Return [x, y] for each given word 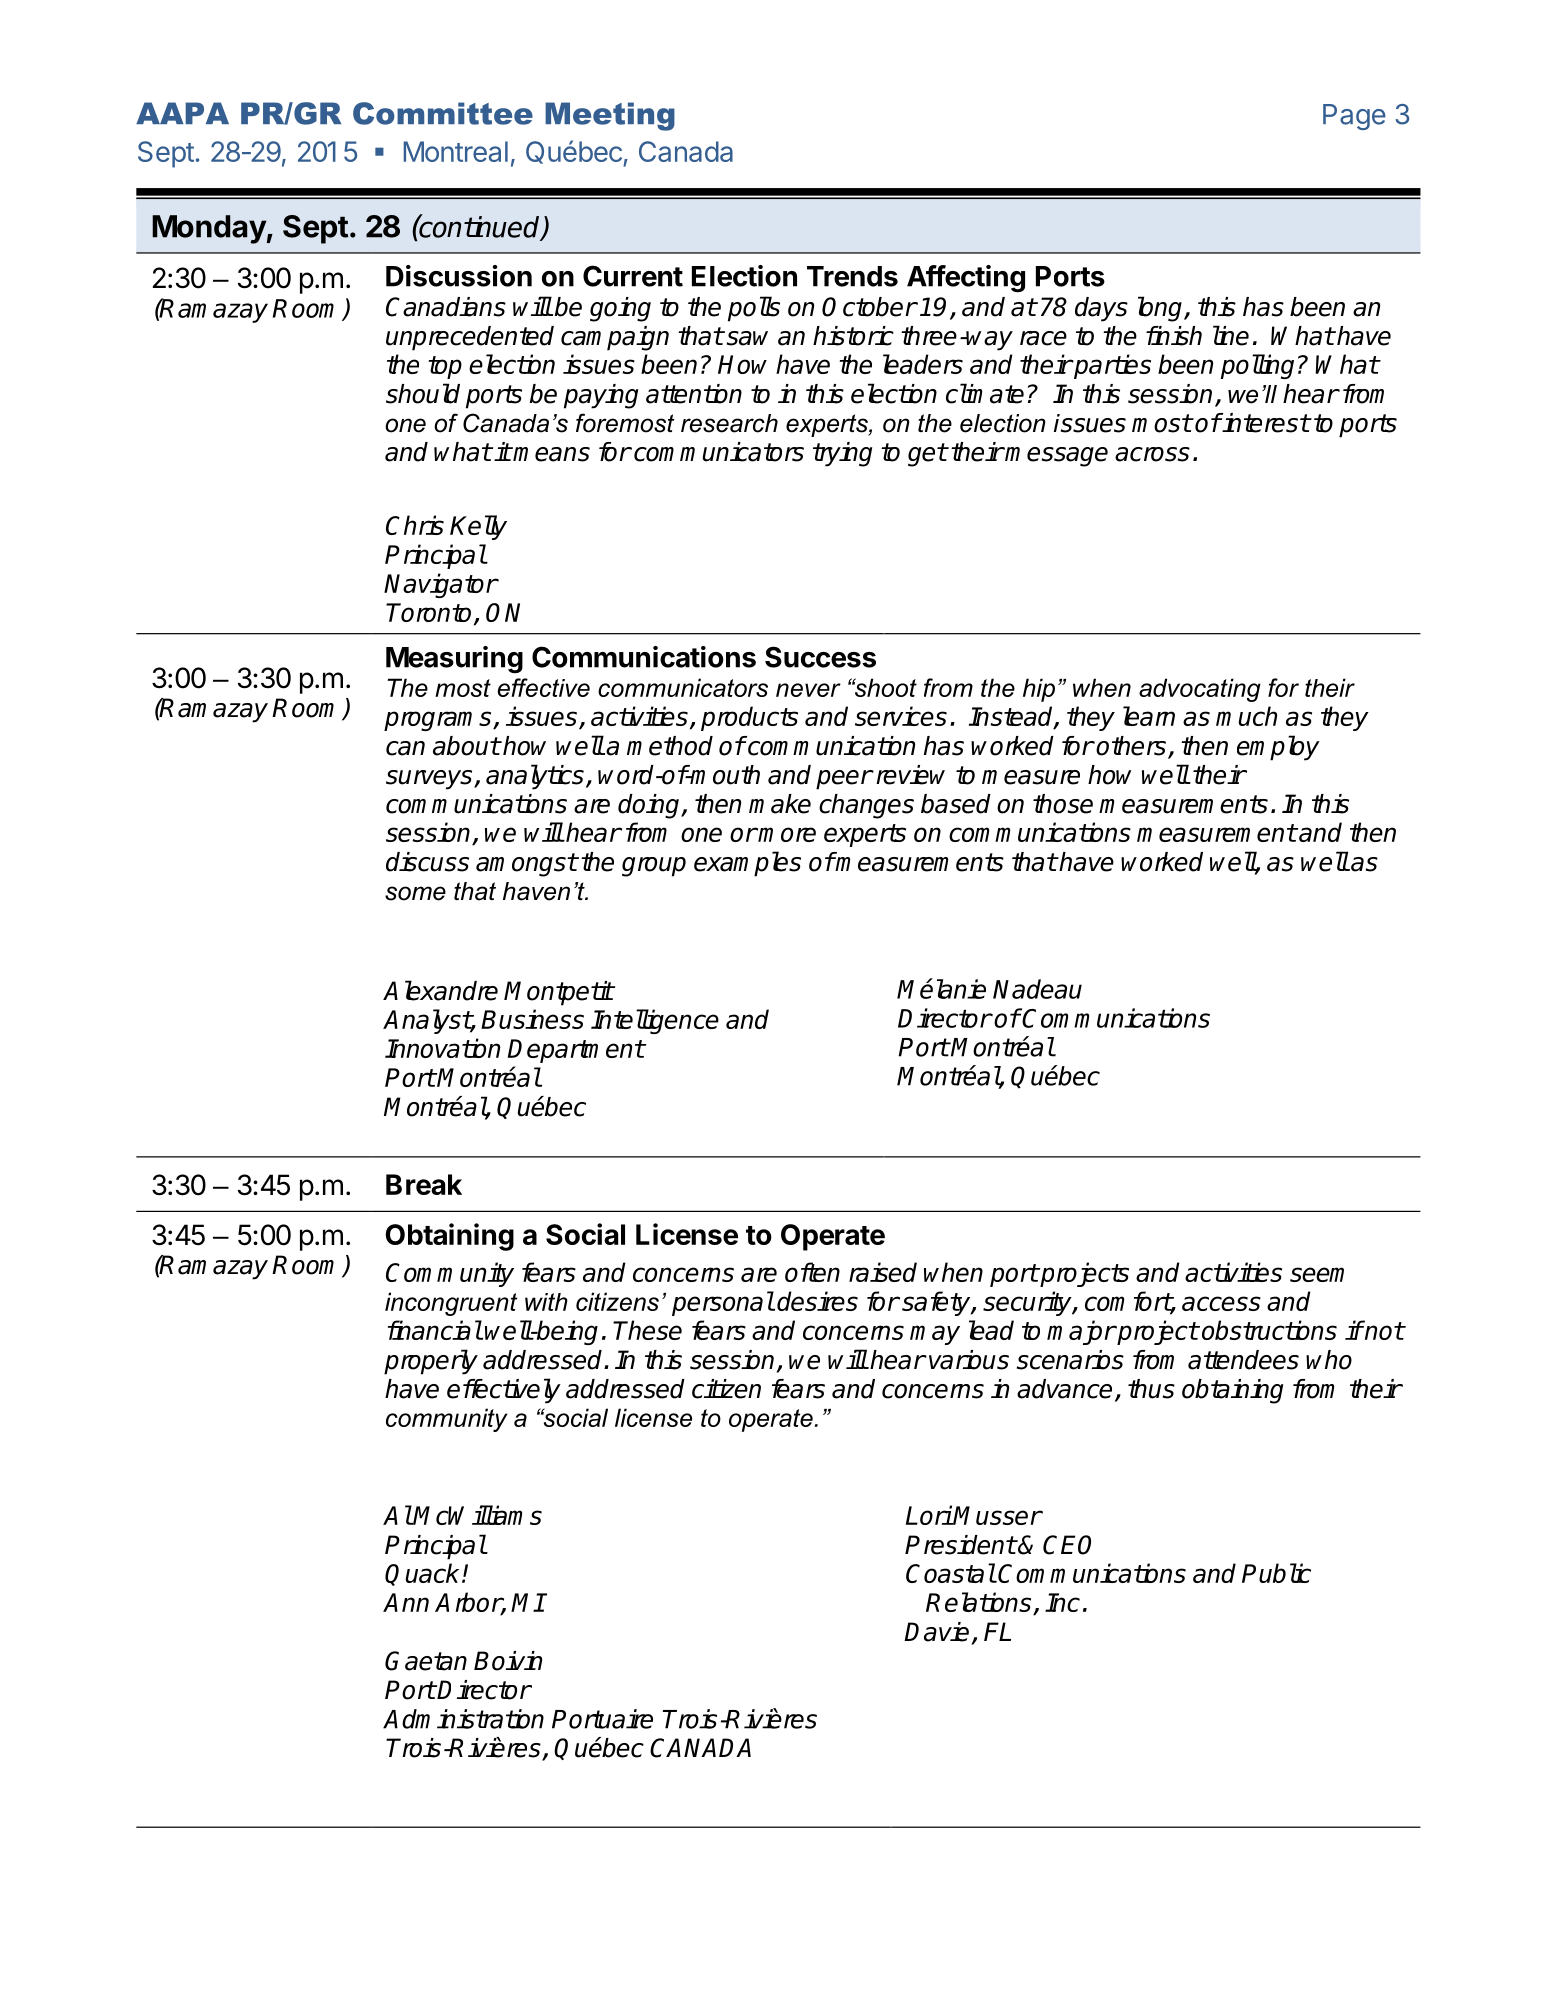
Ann [406, 1602]
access [1221, 1303]
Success [820, 657]
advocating [1200, 690]
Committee [443, 113]
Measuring [454, 660]
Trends [852, 276]
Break [424, 1184]
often [812, 1272]
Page [1354, 117]
